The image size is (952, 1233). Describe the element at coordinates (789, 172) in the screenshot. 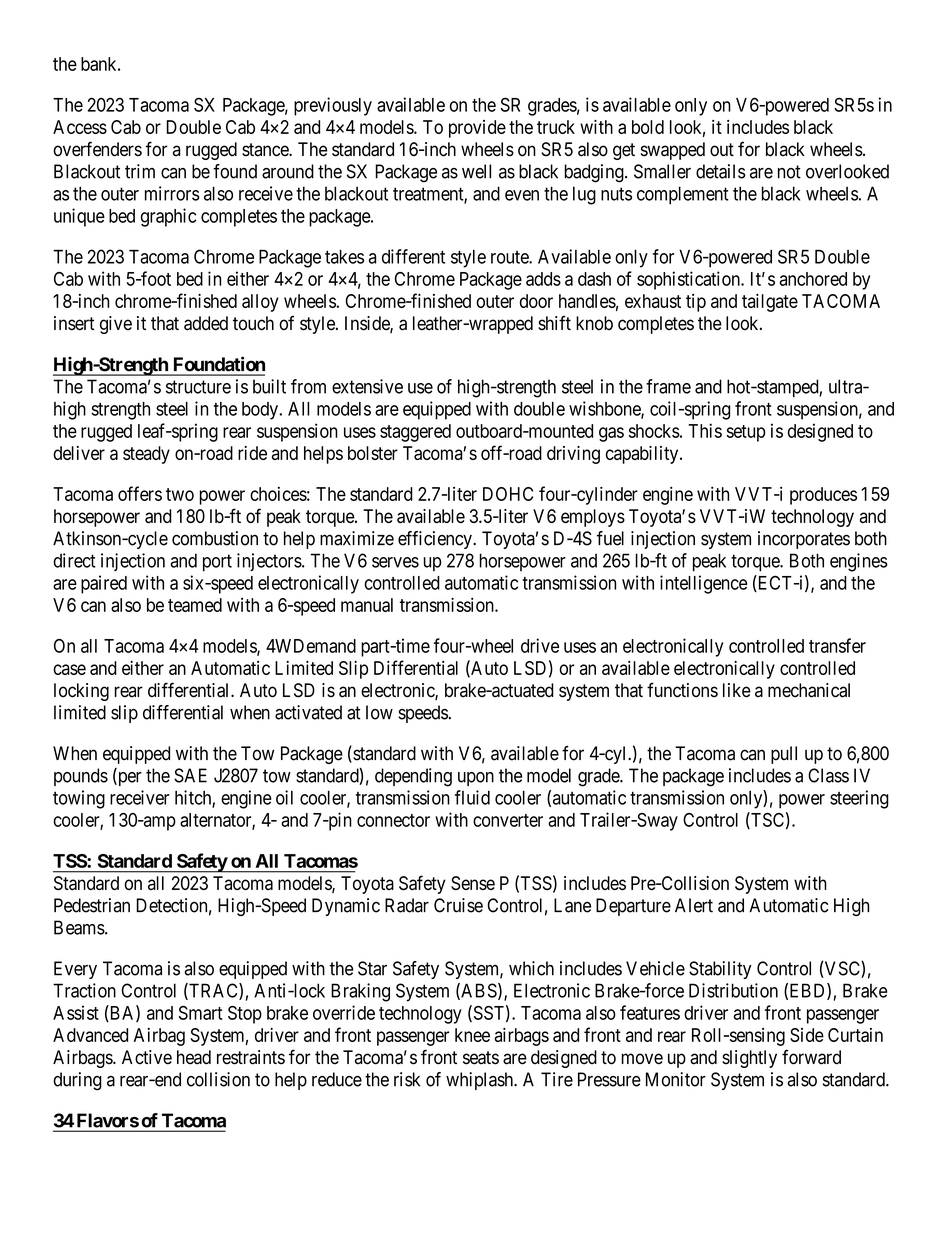

I see `not` at that location.
